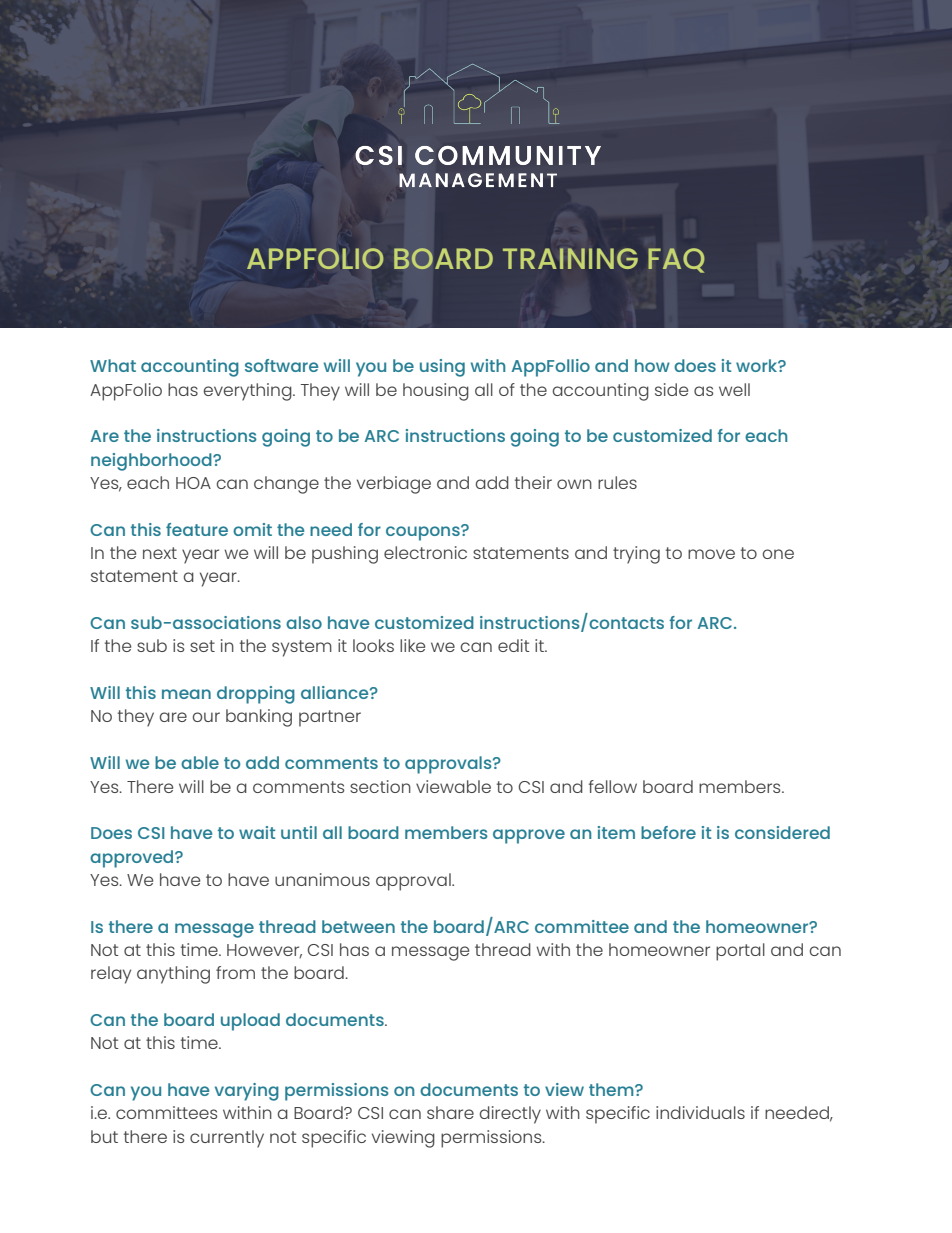 The width and height of the page is (952, 1233). I want to click on anything, so click(173, 975).
